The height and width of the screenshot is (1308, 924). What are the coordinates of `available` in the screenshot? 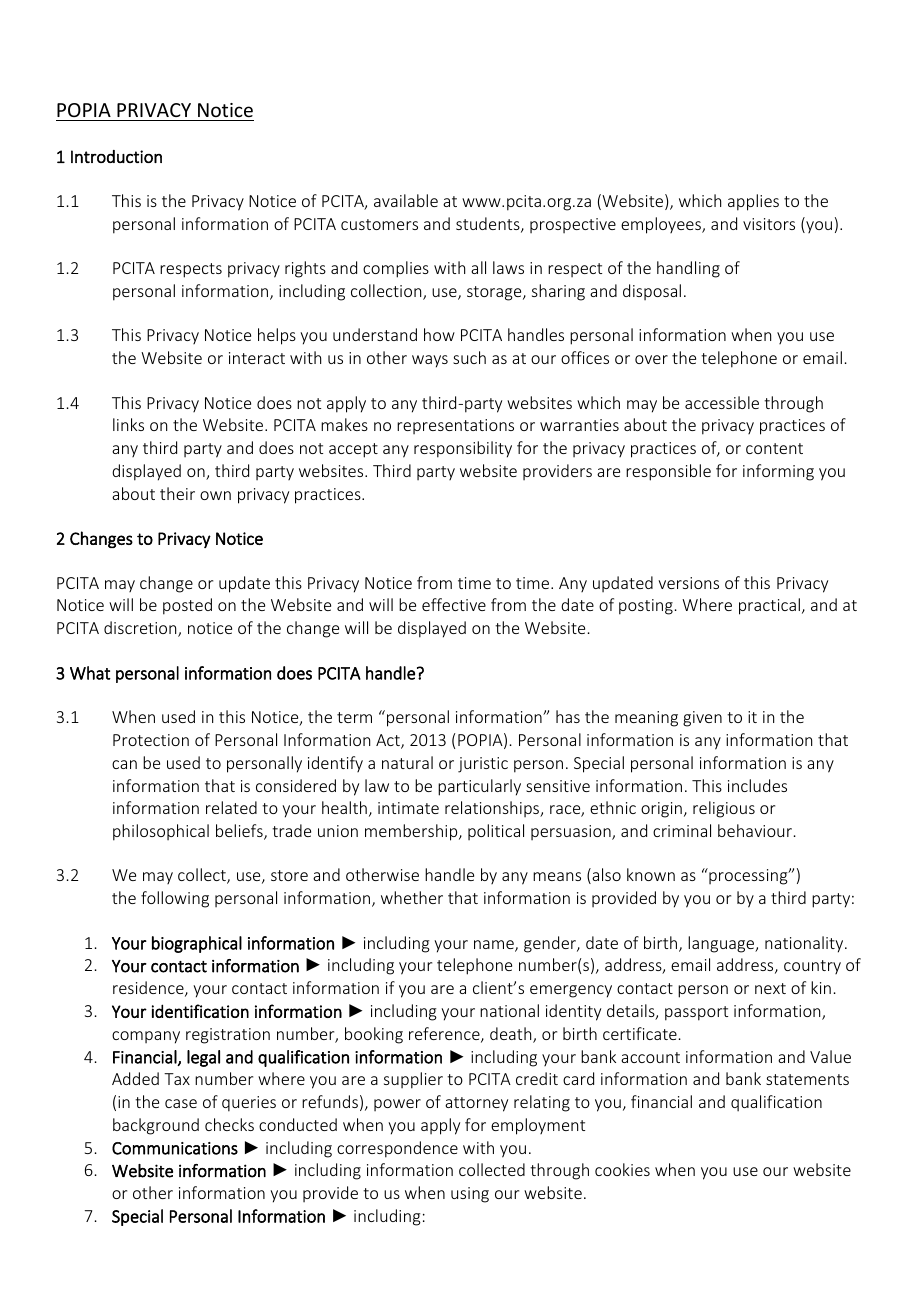 It's located at (406, 200).
